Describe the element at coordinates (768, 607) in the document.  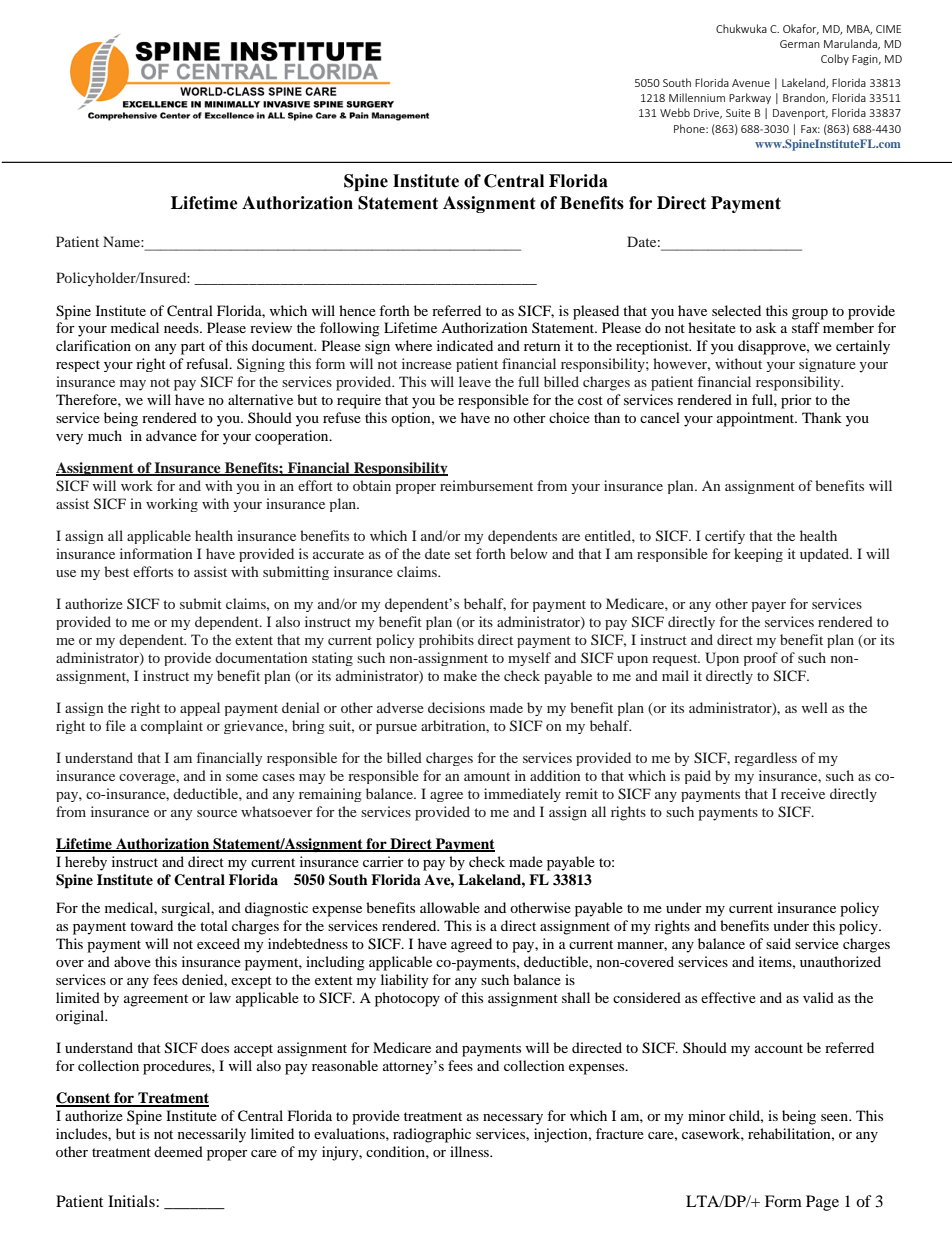
I see `payer` at that location.
